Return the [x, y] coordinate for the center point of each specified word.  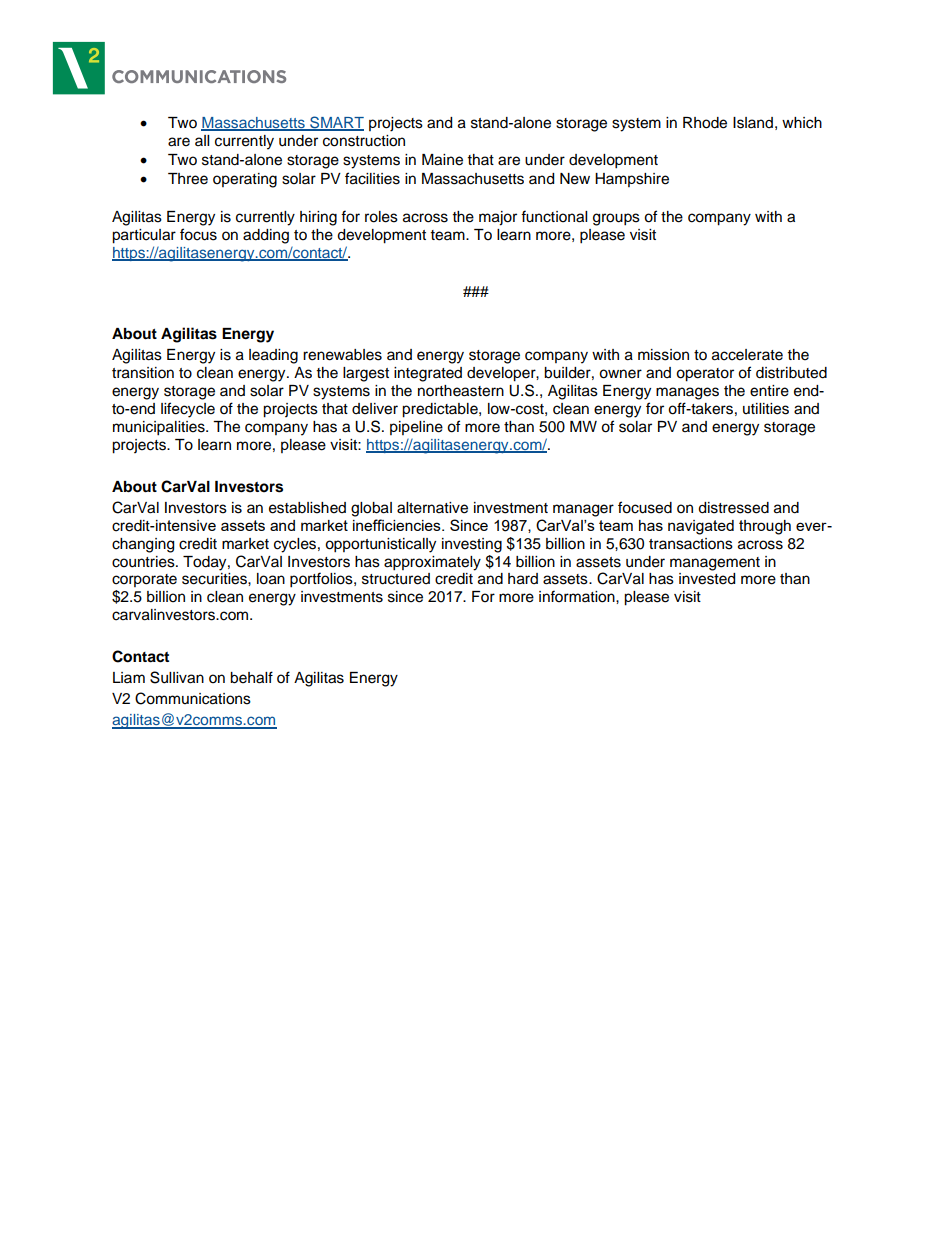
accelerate [747, 355]
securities [215, 579]
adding [266, 236]
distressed [733, 508]
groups [616, 219]
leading [273, 356]
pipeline [416, 428]
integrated [428, 374]
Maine [442, 160]
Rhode [705, 123]
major [498, 218]
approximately [432, 563]
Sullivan [177, 677]
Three [188, 179]
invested [707, 579]
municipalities [160, 428]
